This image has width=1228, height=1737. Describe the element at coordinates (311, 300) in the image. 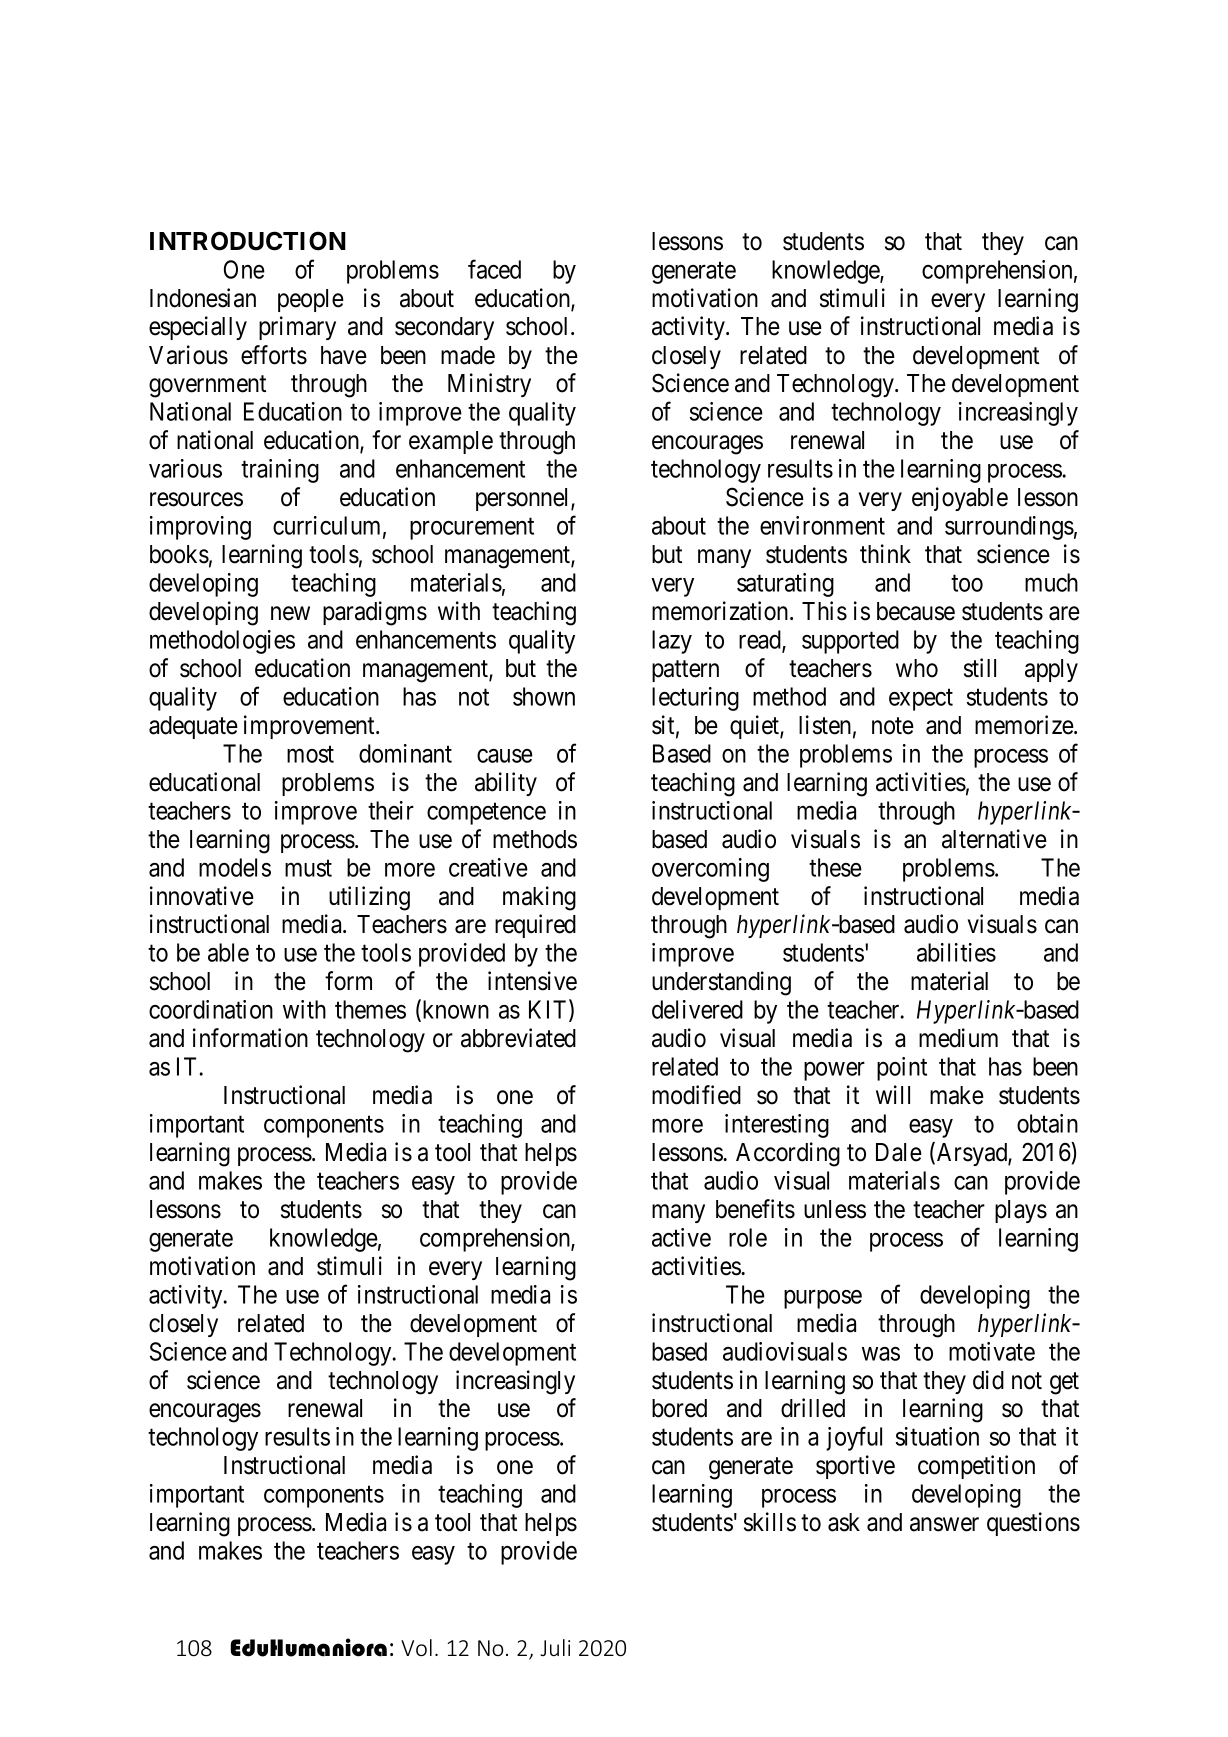

I see `people` at that location.
